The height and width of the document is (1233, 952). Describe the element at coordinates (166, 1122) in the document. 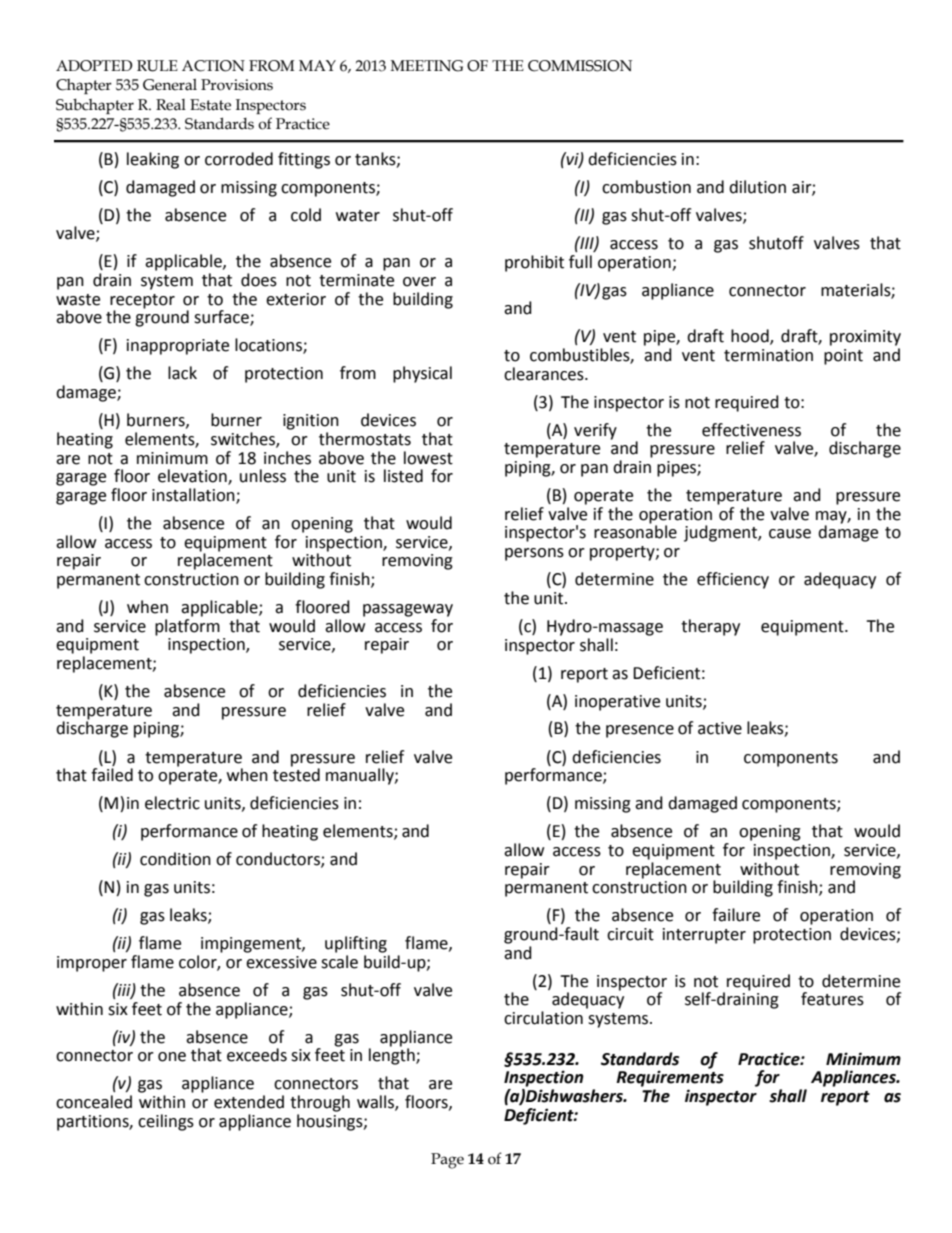

I see `ceilings` at that location.
